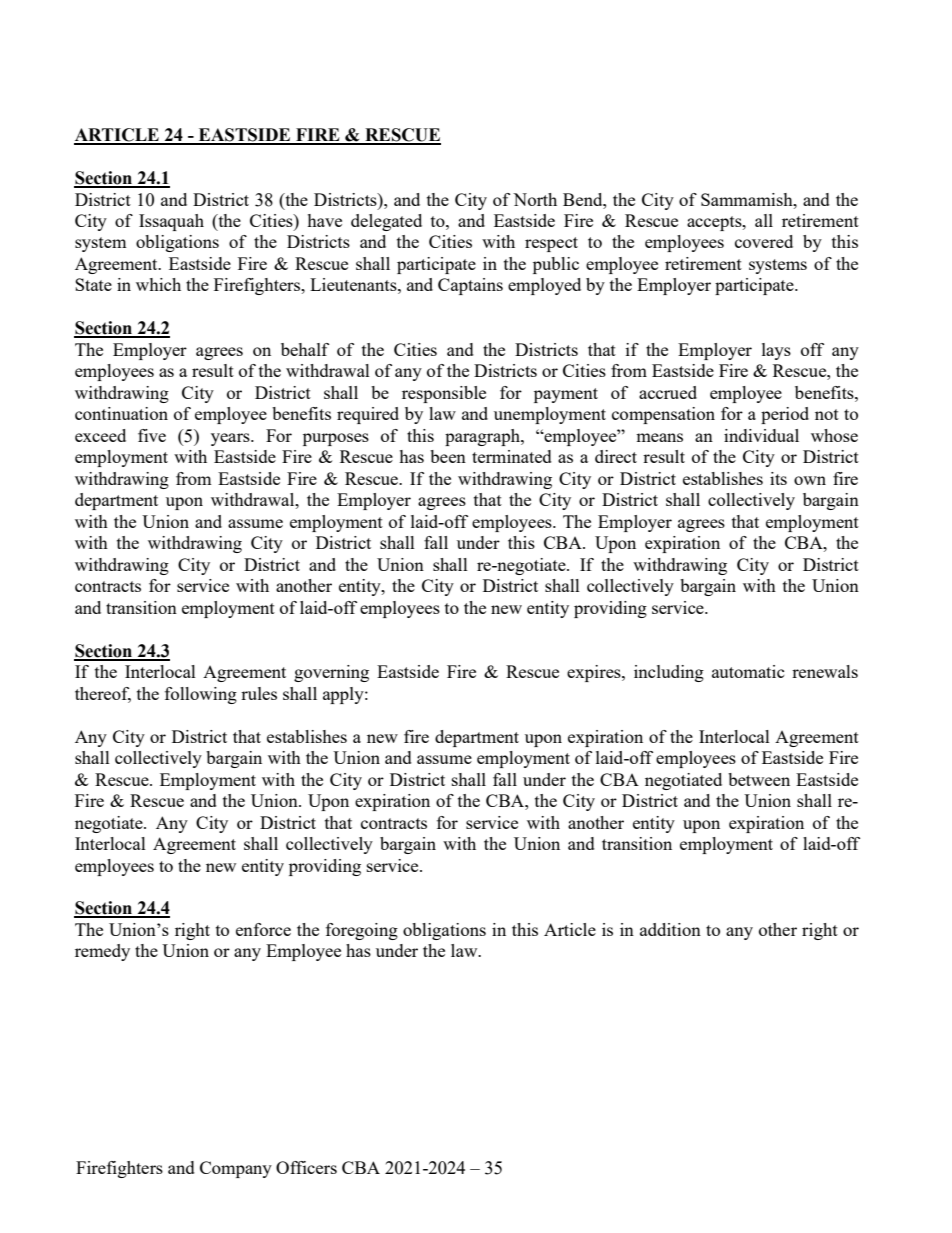 This page has width=952, height=1233. What do you see at coordinates (263, 929) in the page?
I see `enforce` at bounding box center [263, 929].
